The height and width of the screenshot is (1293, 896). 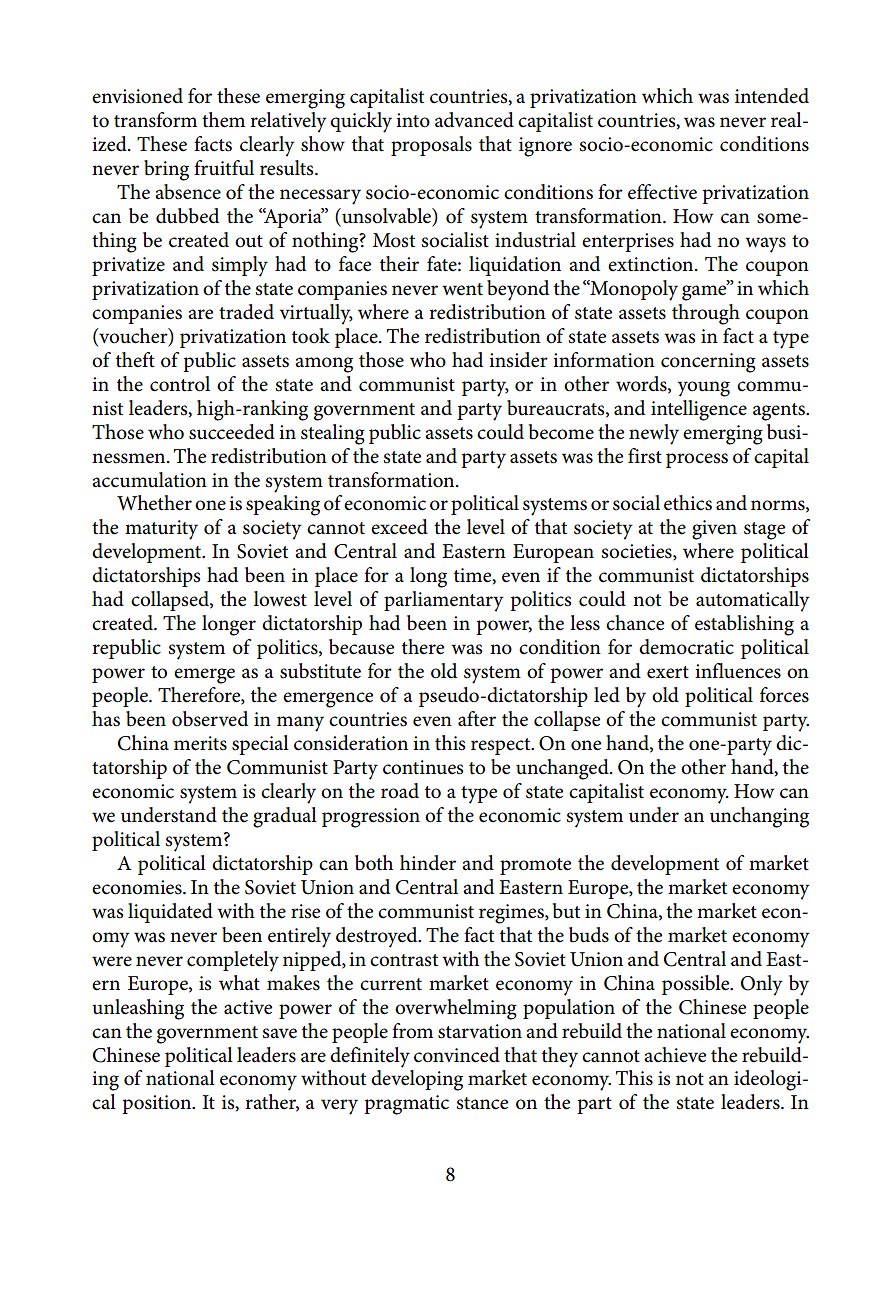 What do you see at coordinates (675, 1055) in the screenshot?
I see `achieve` at bounding box center [675, 1055].
